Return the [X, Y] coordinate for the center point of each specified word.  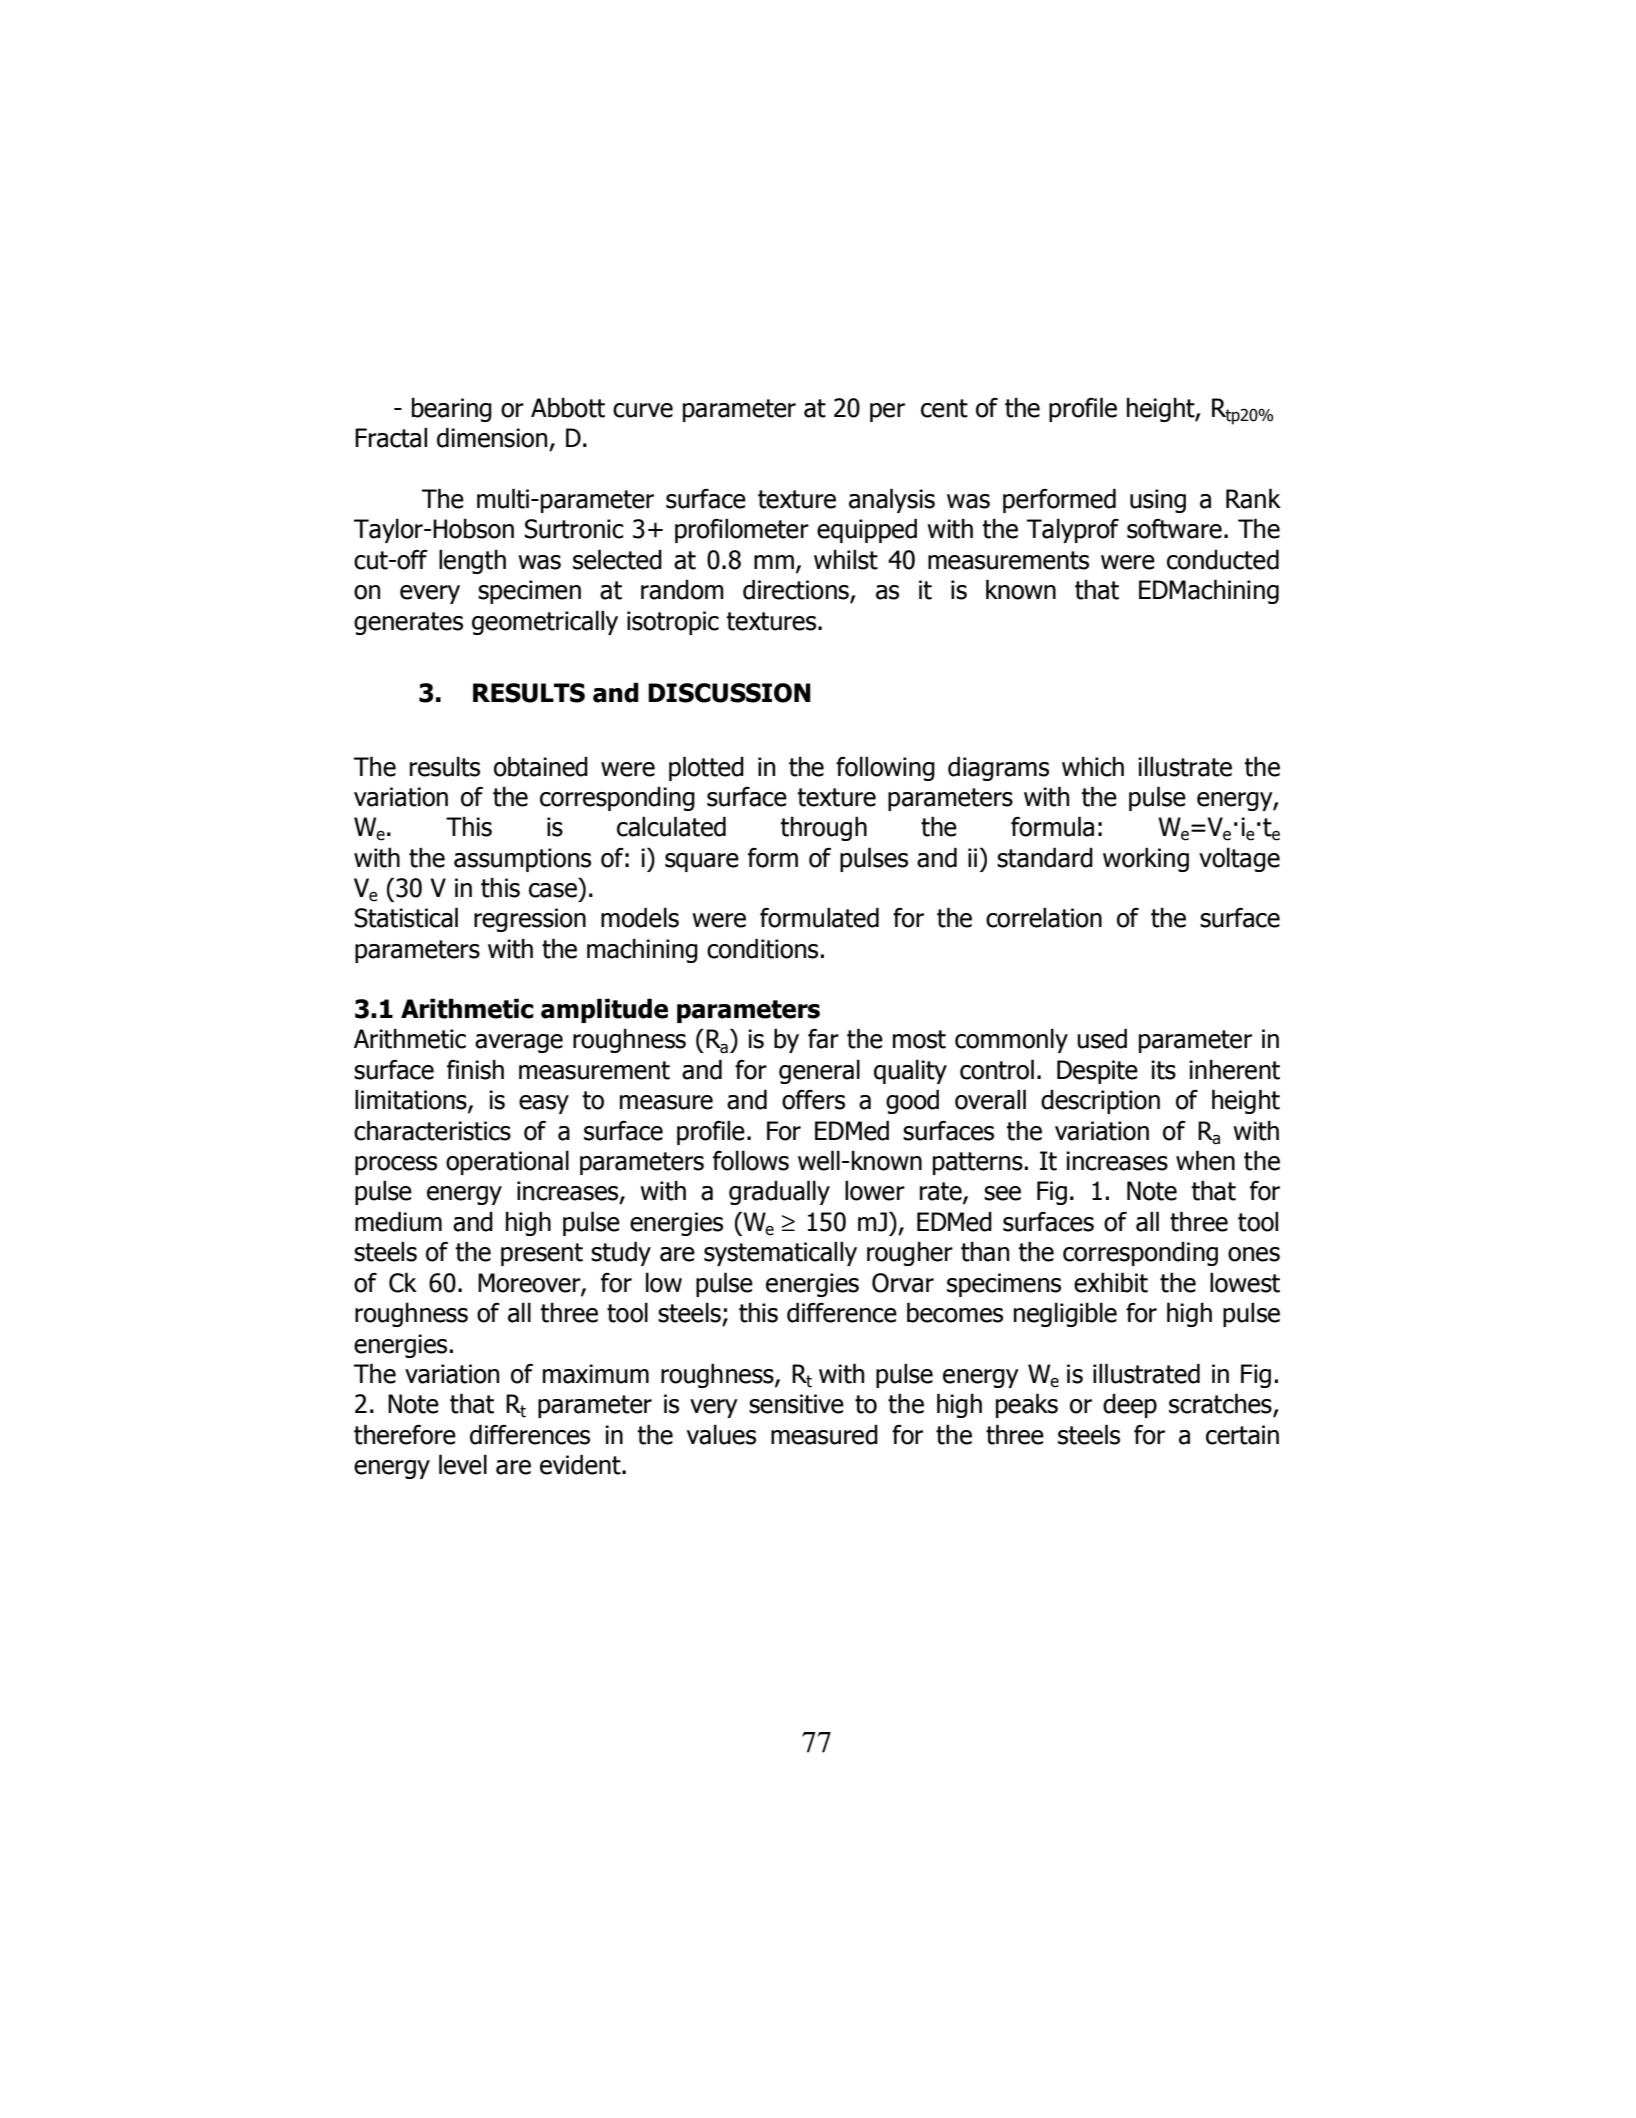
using [1158, 501]
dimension [492, 437]
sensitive [796, 1404]
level [463, 1464]
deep [1130, 1406]
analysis [892, 500]
